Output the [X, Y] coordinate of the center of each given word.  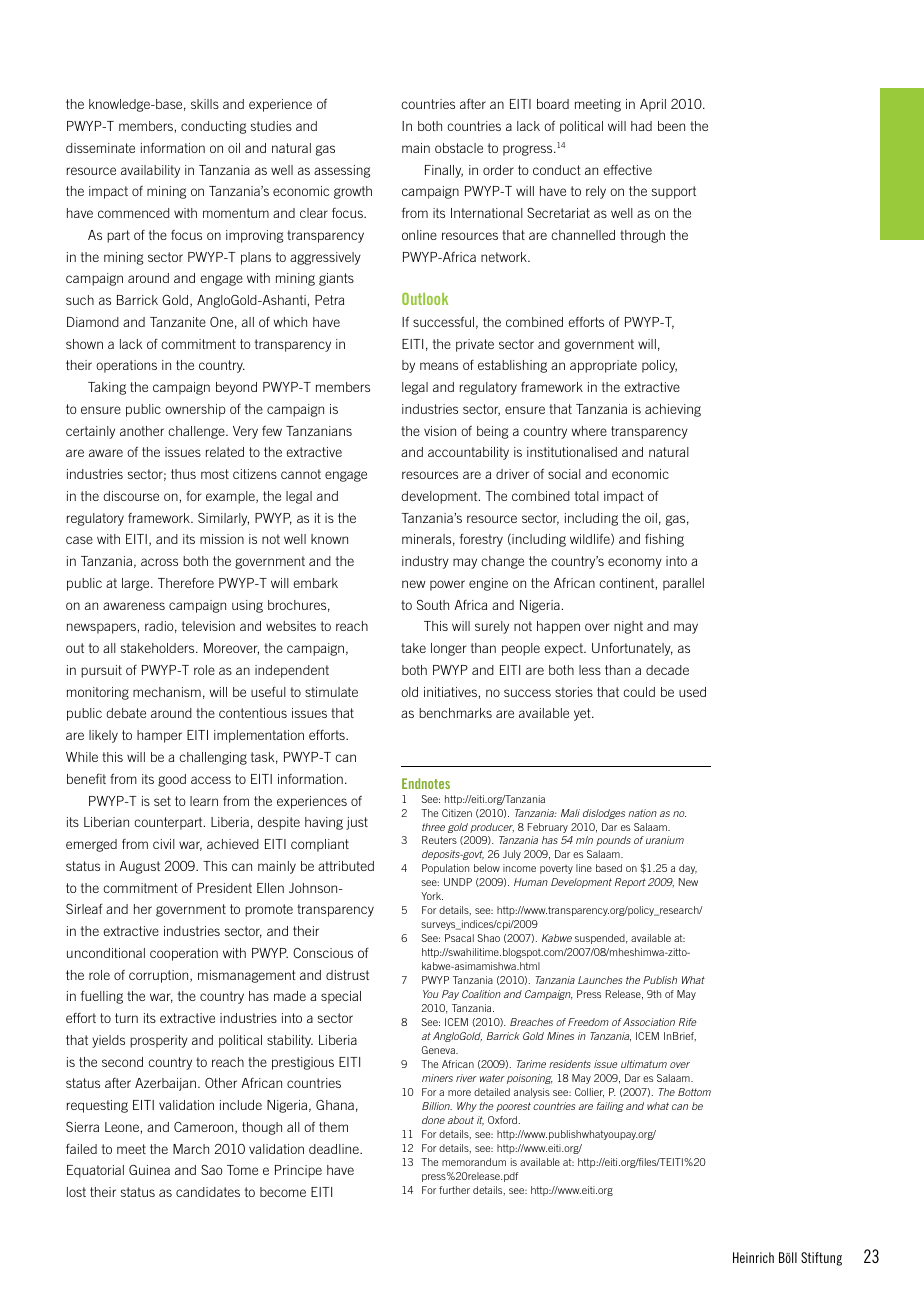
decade [667, 670]
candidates [208, 1192]
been [671, 126]
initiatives [450, 692]
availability [150, 171]
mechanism [167, 692]
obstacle [459, 148]
